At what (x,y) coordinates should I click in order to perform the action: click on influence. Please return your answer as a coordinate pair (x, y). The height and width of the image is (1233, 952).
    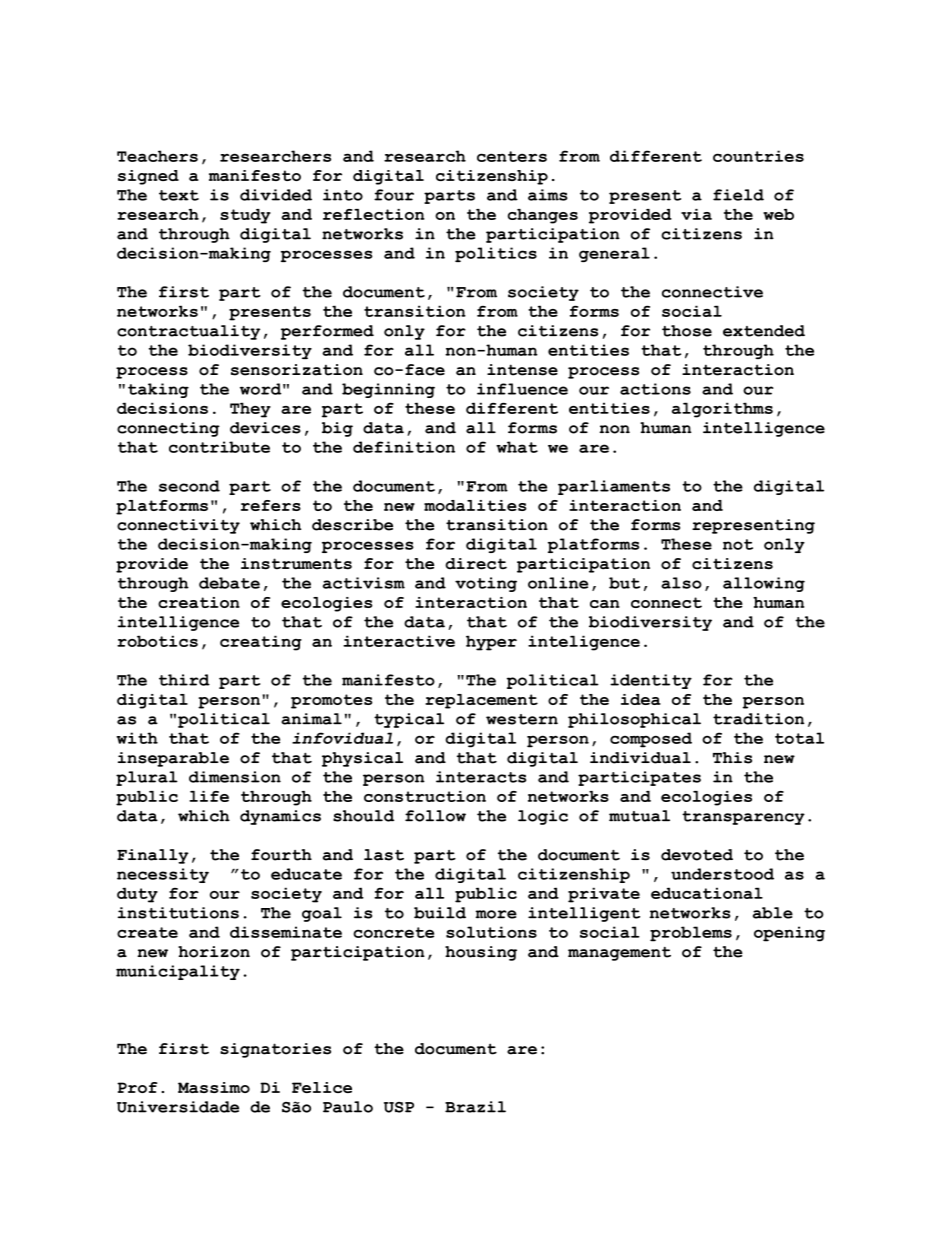
    Looking at the image, I should click on (522, 389).
